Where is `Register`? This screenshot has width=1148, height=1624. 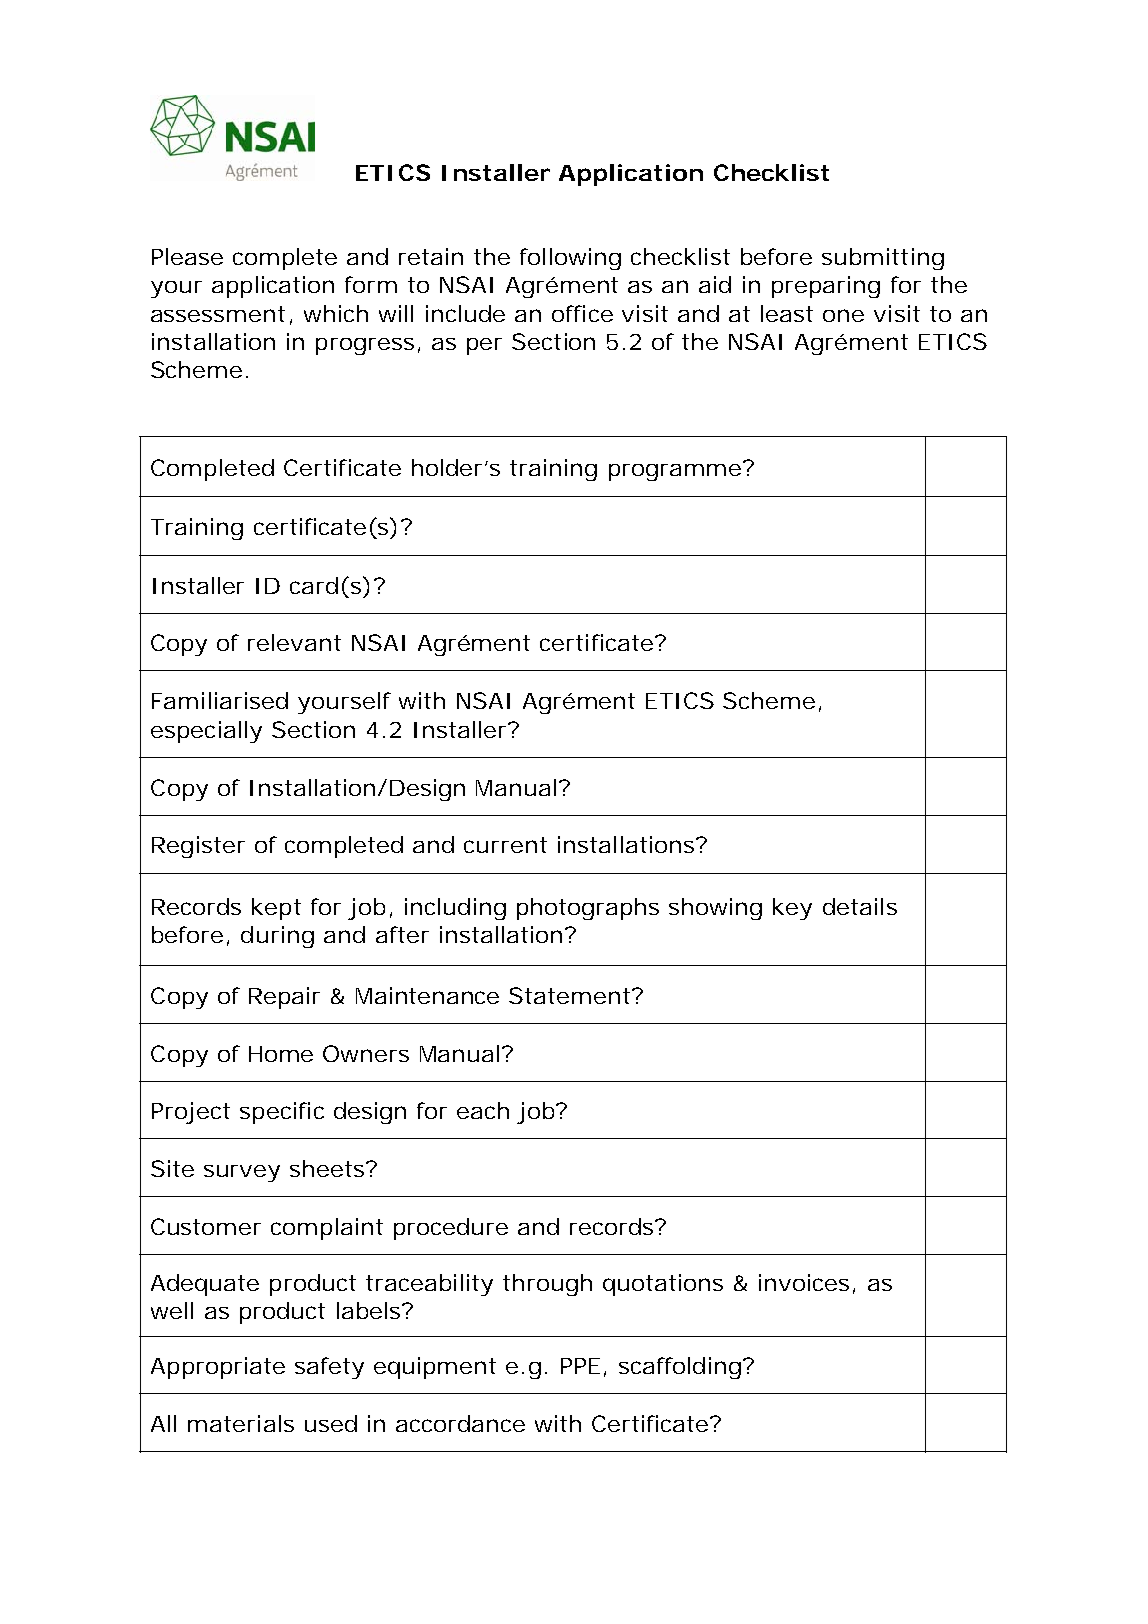 Register is located at coordinates (198, 847).
